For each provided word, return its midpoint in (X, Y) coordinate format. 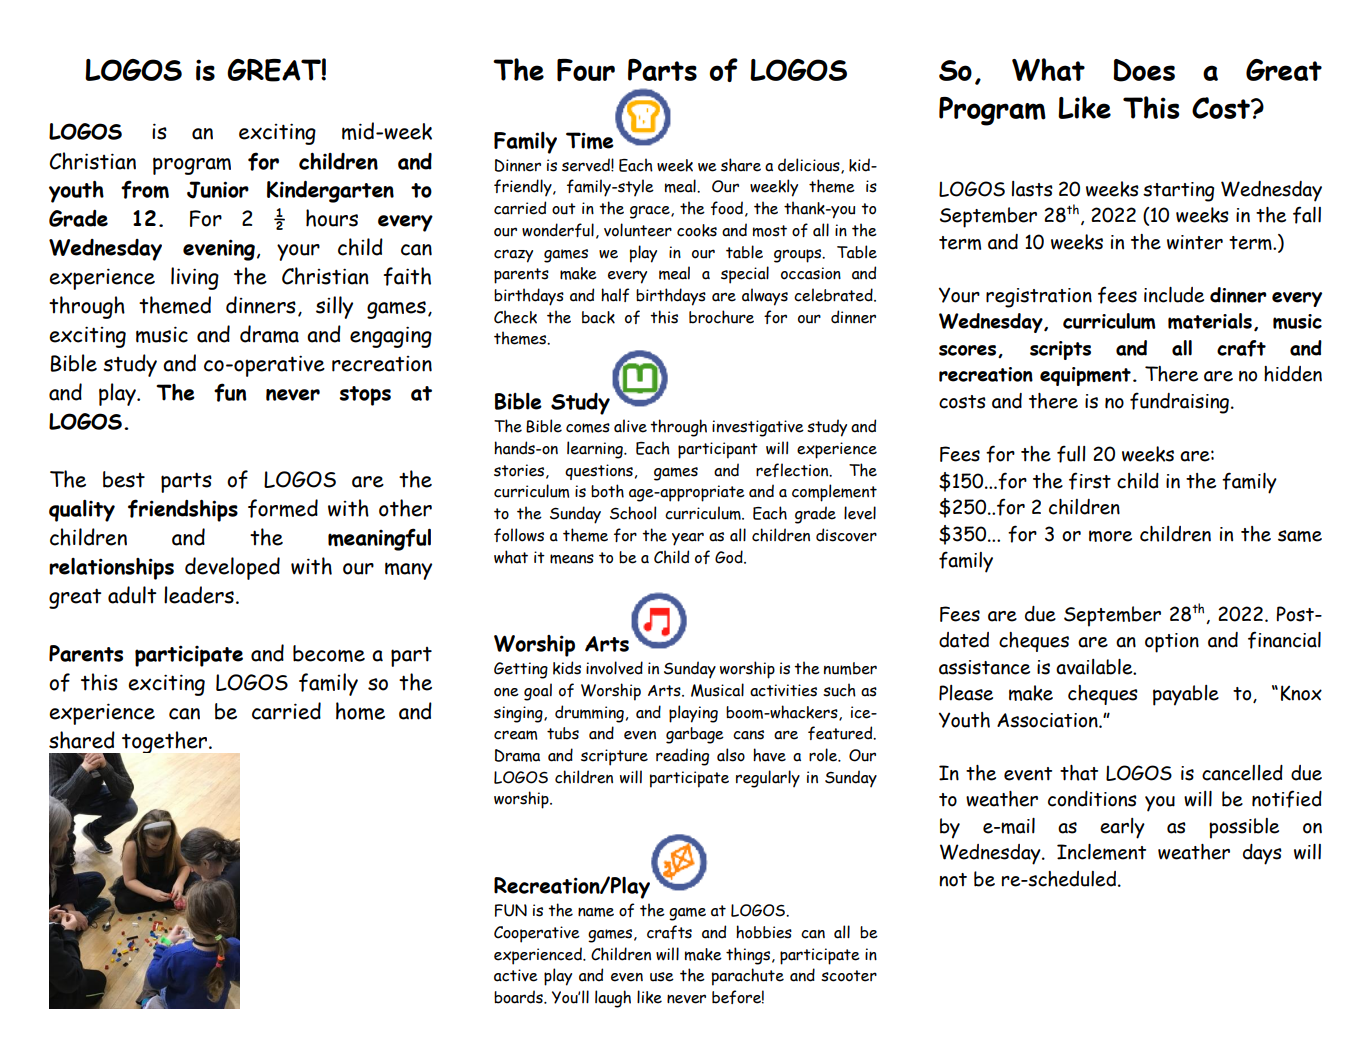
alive (630, 426)
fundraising (1179, 403)
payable (1186, 695)
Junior (218, 190)
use (662, 977)
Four (586, 70)
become (329, 653)
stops (365, 396)
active (516, 975)
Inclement (1101, 852)
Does (1144, 70)
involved (614, 668)
